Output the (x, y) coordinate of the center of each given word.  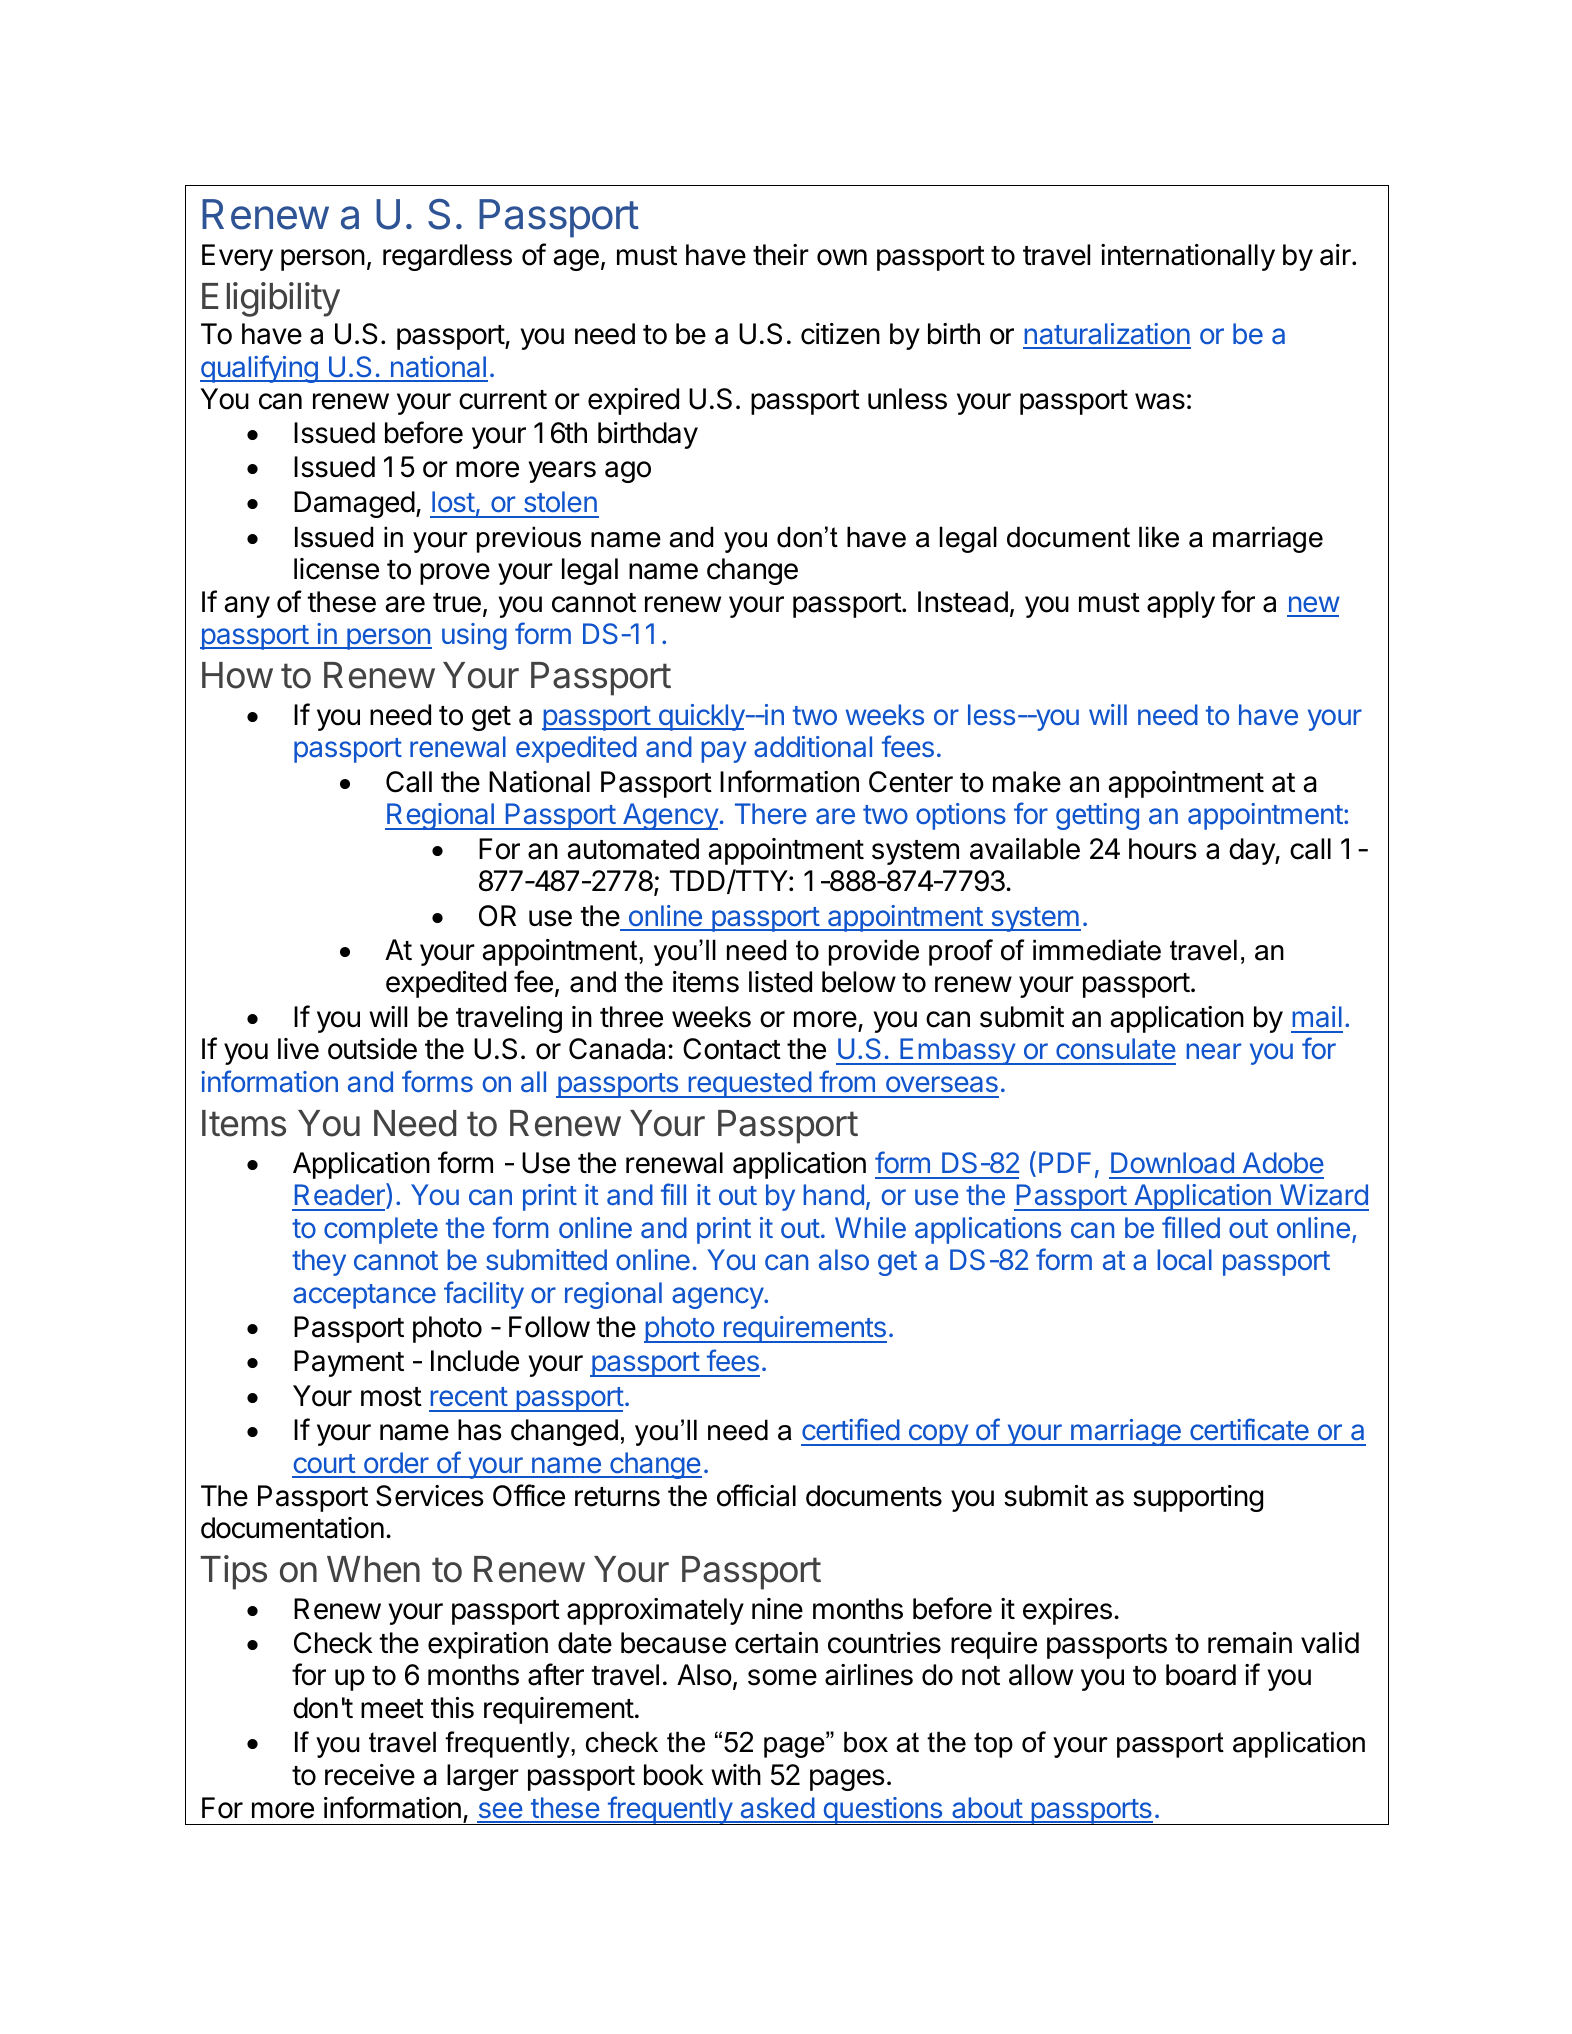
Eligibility (271, 299)
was (1160, 401)
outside (372, 1049)
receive (370, 1775)
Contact (732, 1049)
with (736, 1774)
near (1213, 1051)
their (781, 255)
